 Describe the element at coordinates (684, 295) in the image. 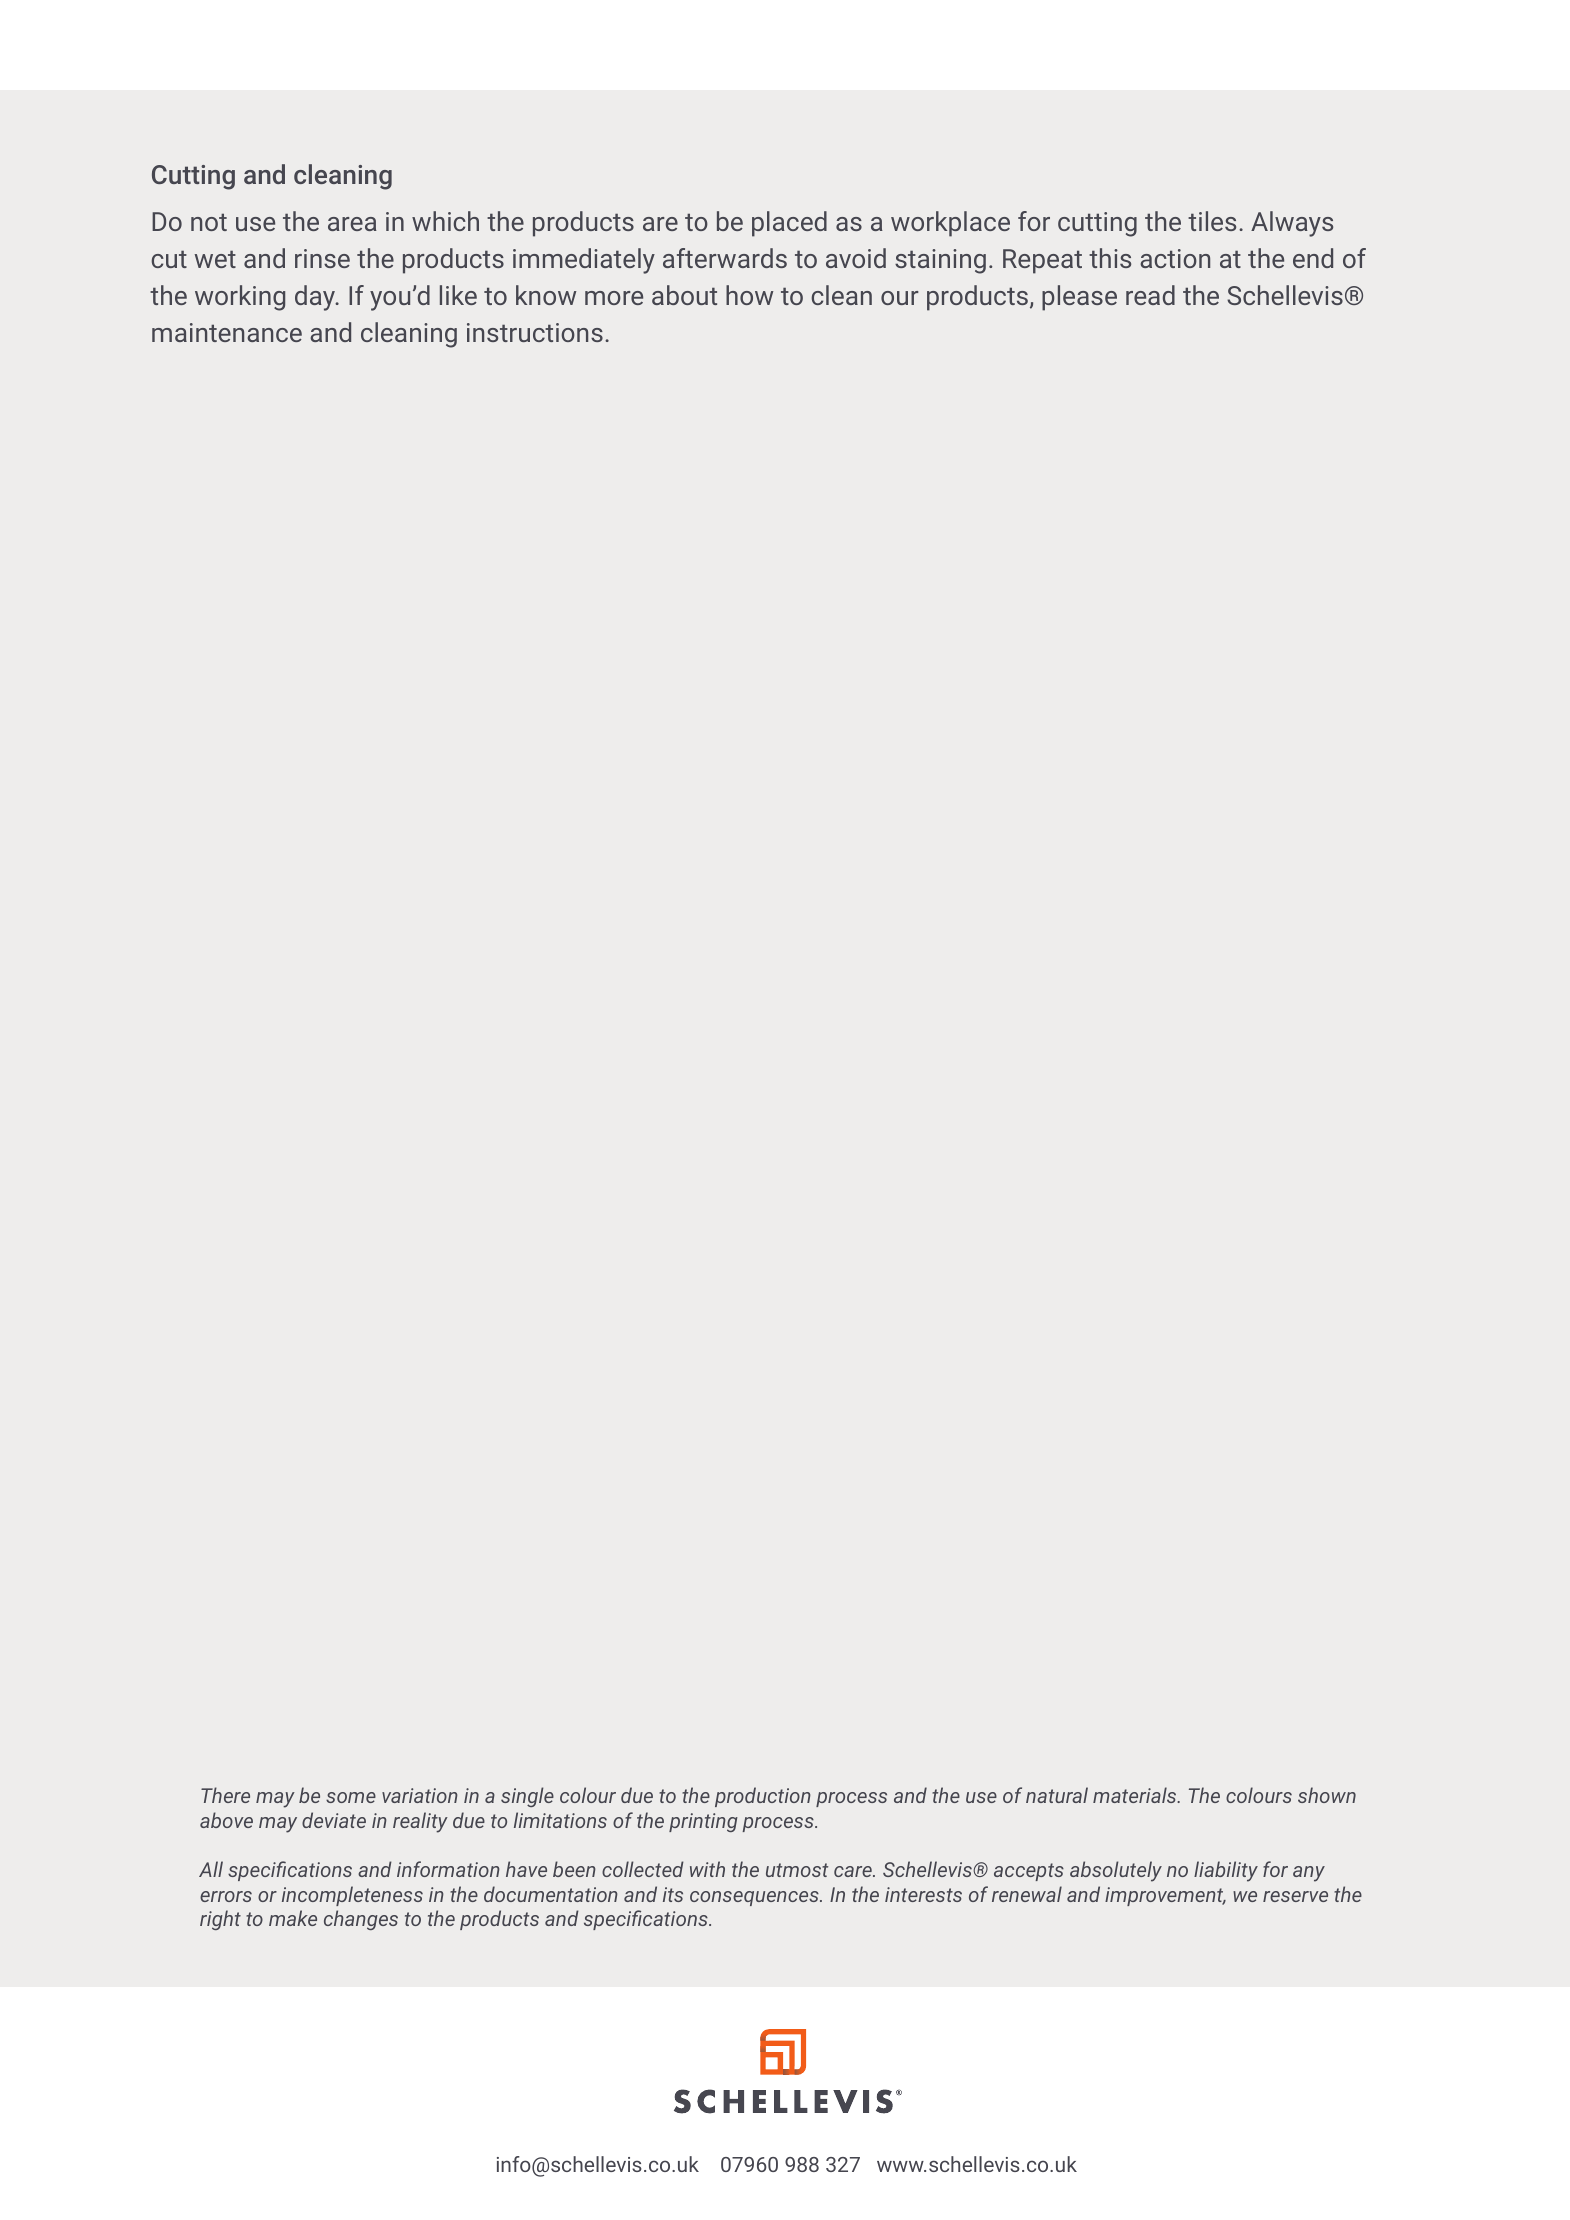

I see `about` at that location.
